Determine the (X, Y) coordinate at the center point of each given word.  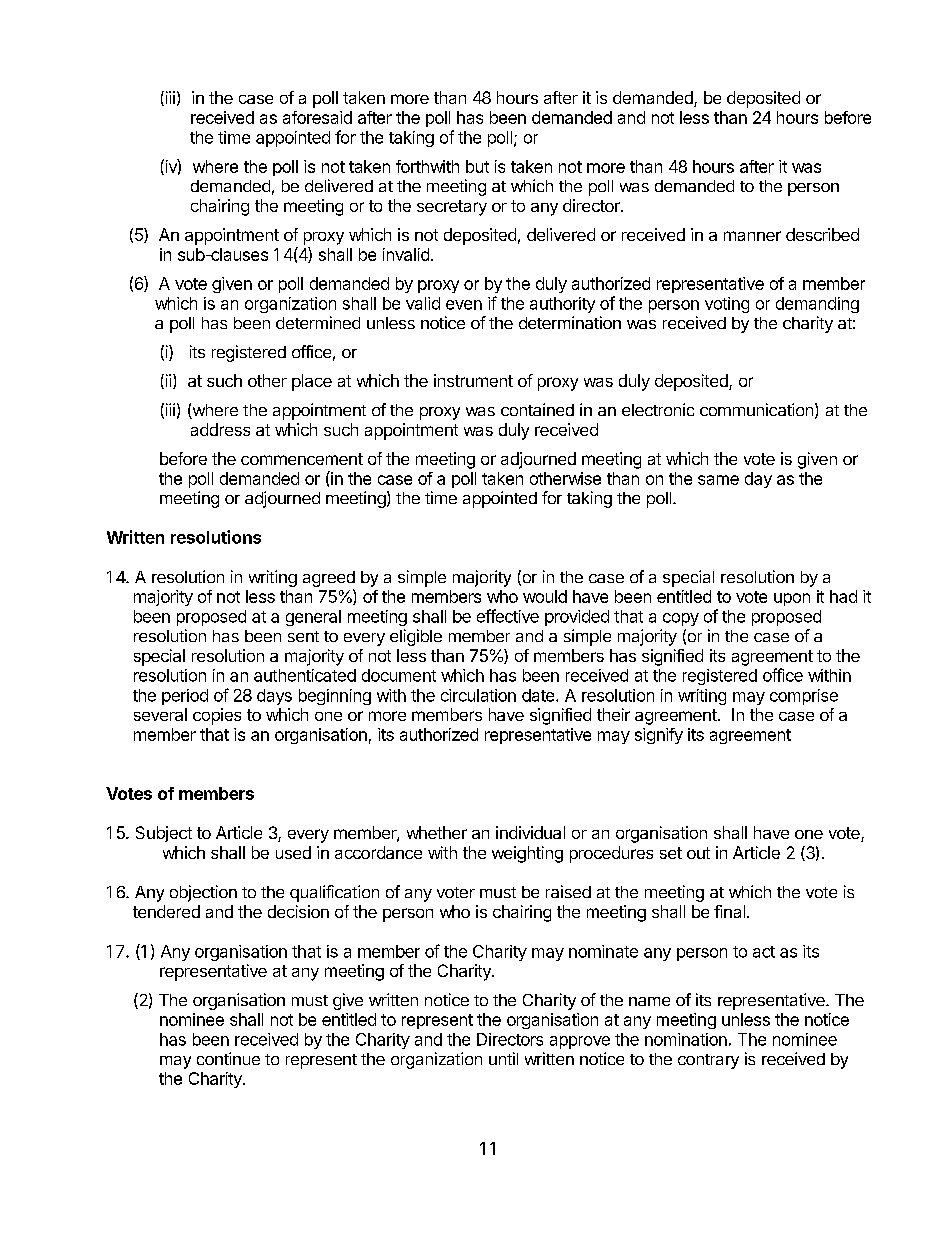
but (477, 166)
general (313, 618)
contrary (708, 1061)
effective (508, 616)
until (503, 1058)
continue (228, 1058)
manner (752, 236)
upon (792, 599)
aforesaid (317, 117)
